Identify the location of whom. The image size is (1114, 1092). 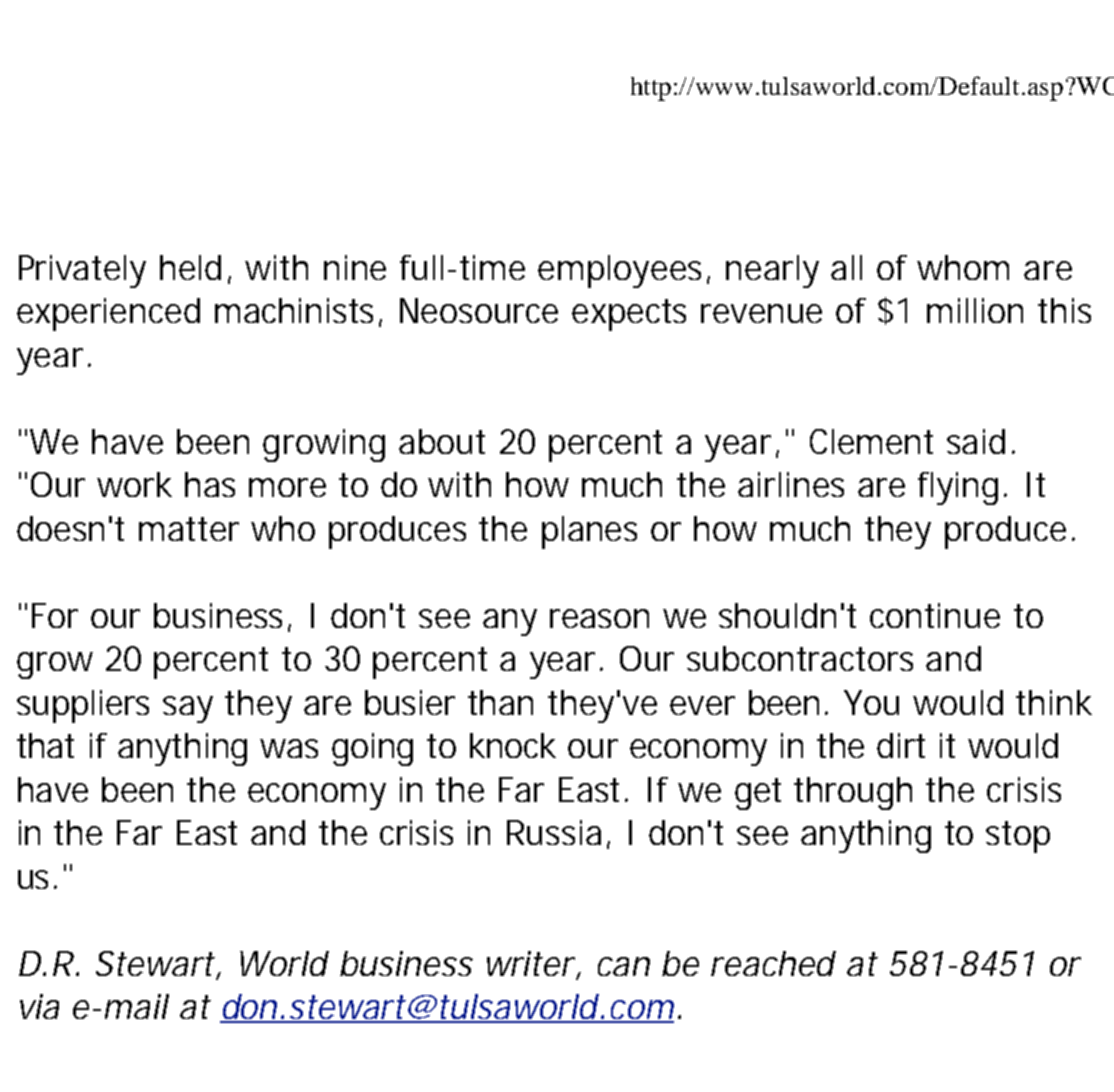
(963, 267).
